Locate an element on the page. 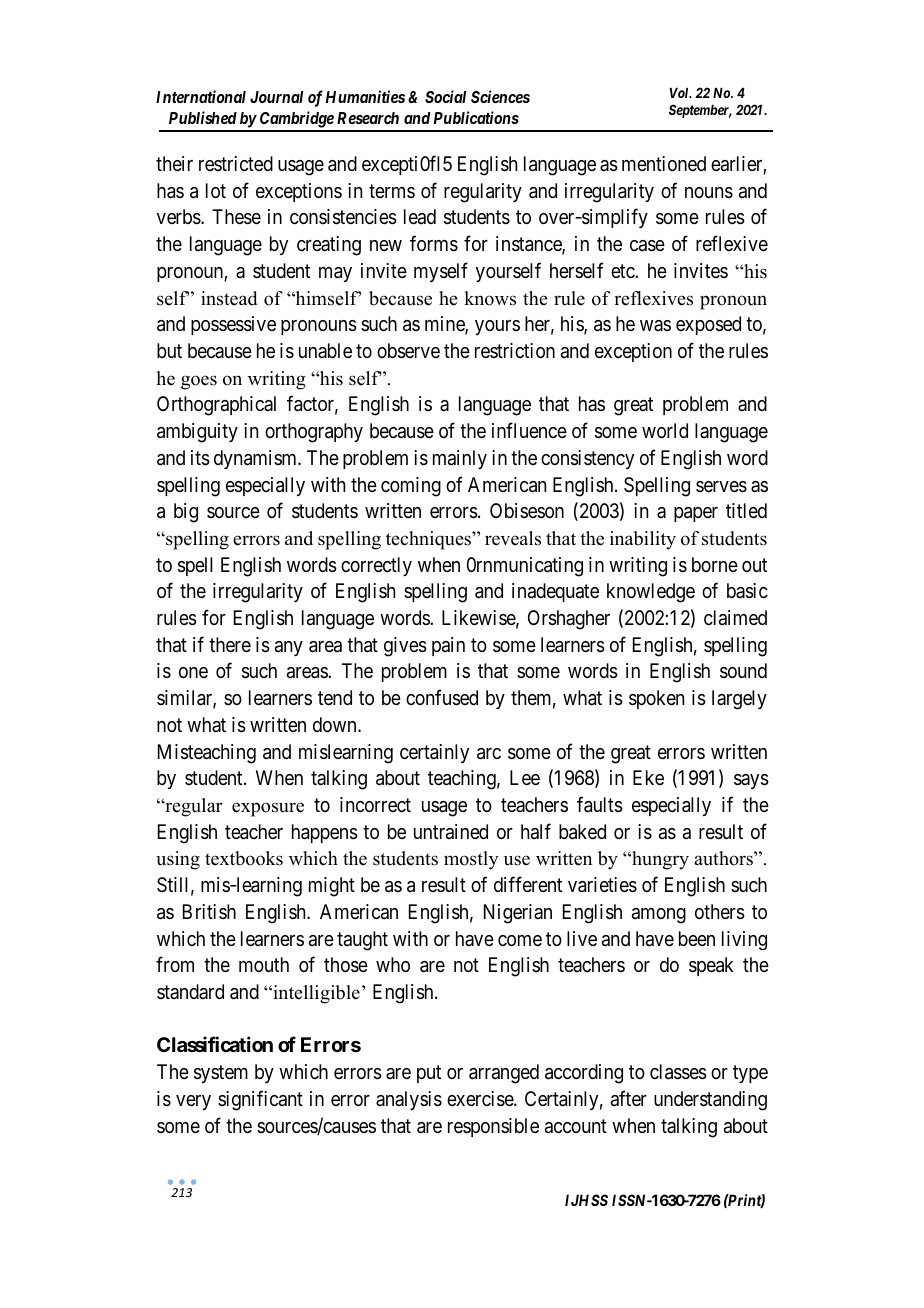 The height and width of the page is (1308, 924). confused is located at coordinates (442, 697).
